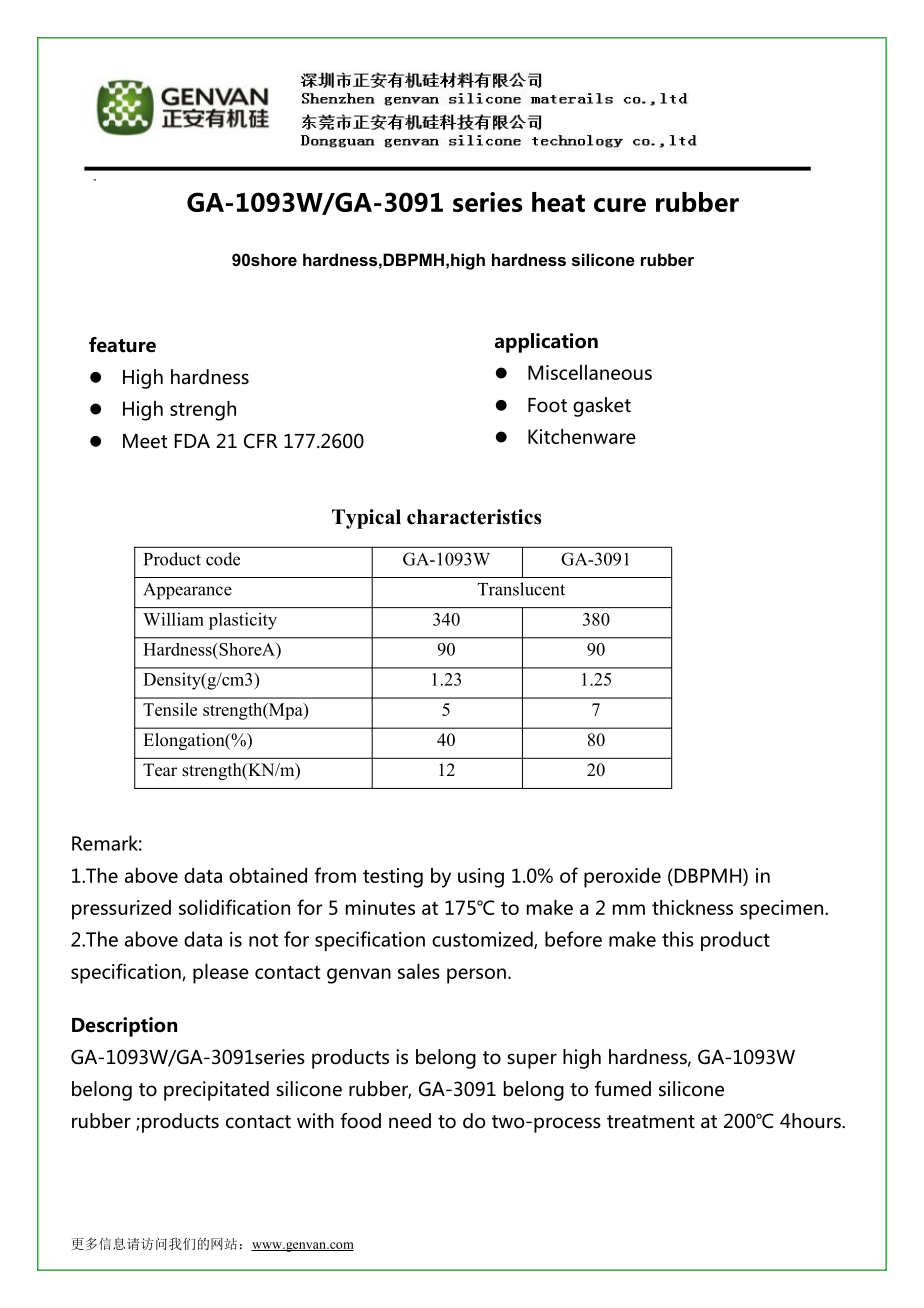 This page has height=1308, width=924. I want to click on customized, so click(483, 940).
